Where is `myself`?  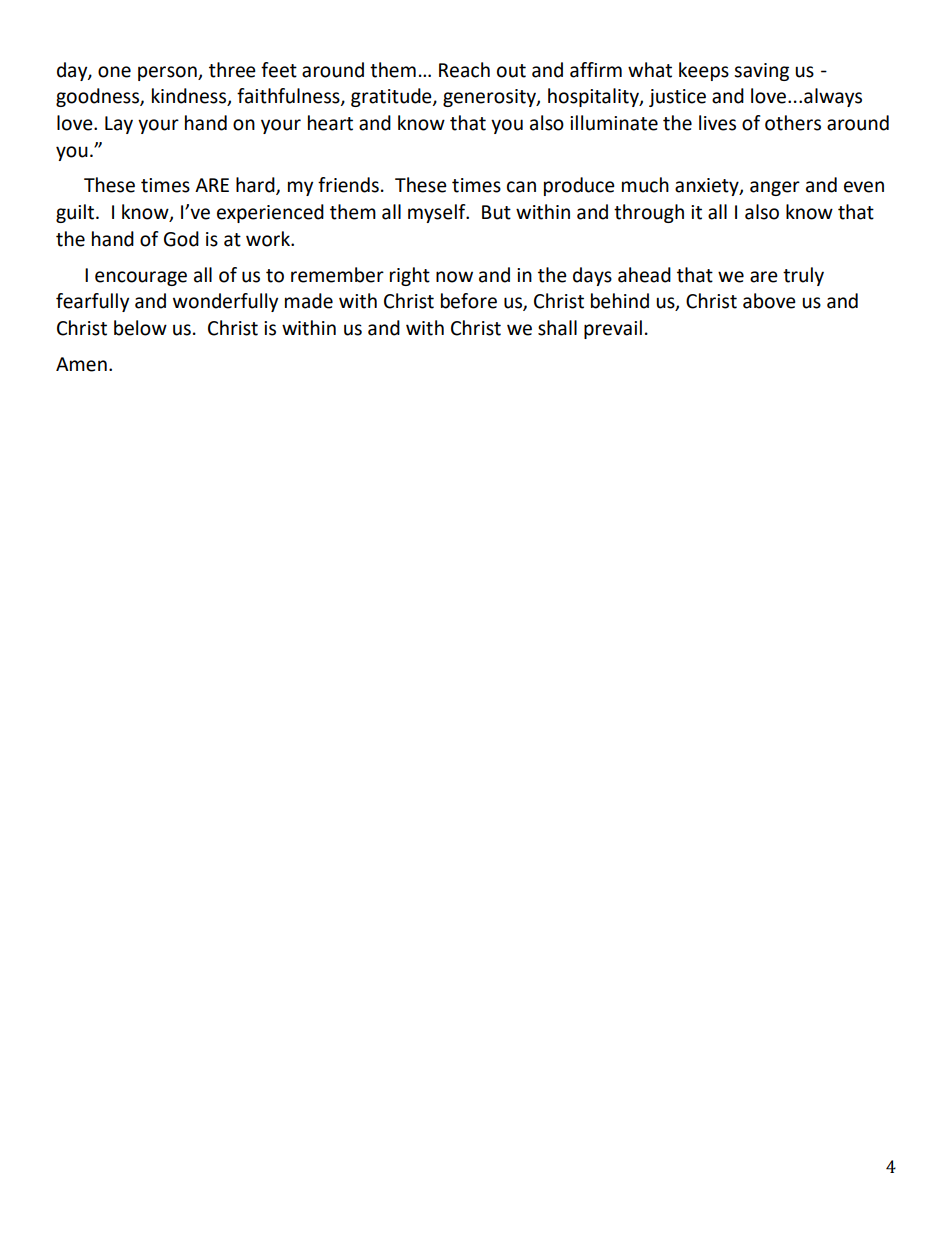
myself is located at coordinates (438, 213).
